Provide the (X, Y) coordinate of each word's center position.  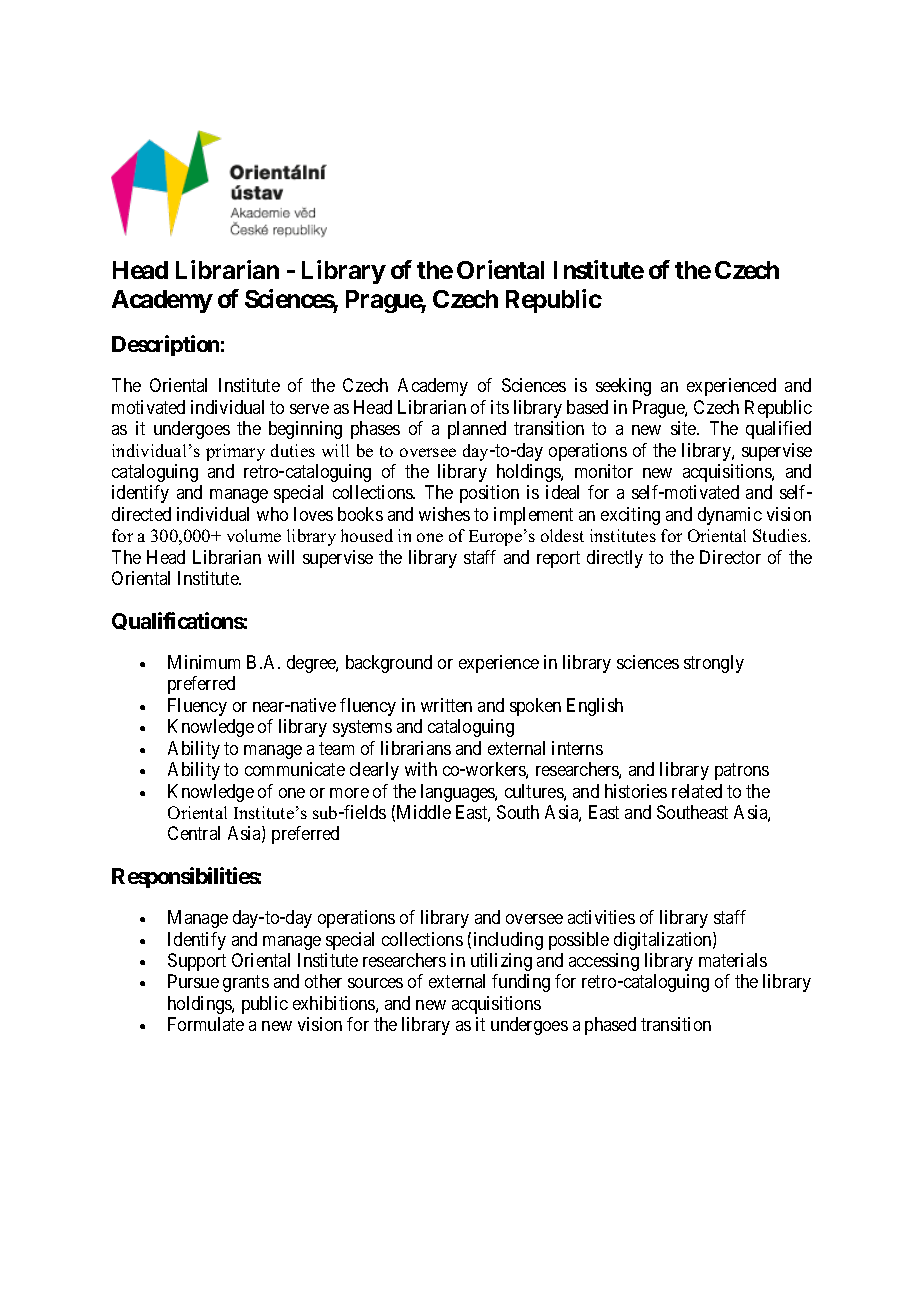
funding (521, 983)
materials (733, 960)
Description (165, 345)
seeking (623, 387)
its (500, 407)
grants (246, 984)
